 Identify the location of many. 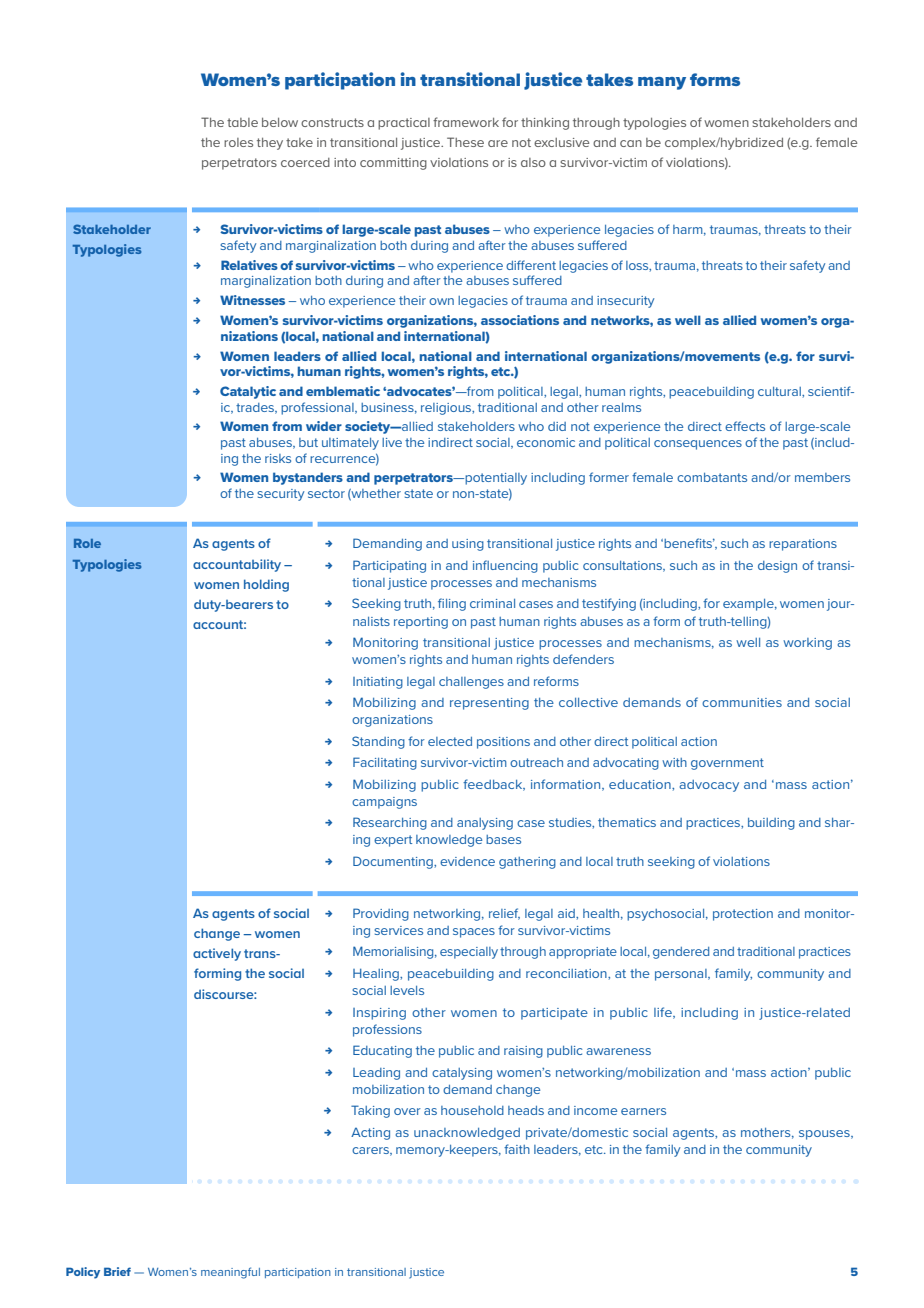
(662, 83).
